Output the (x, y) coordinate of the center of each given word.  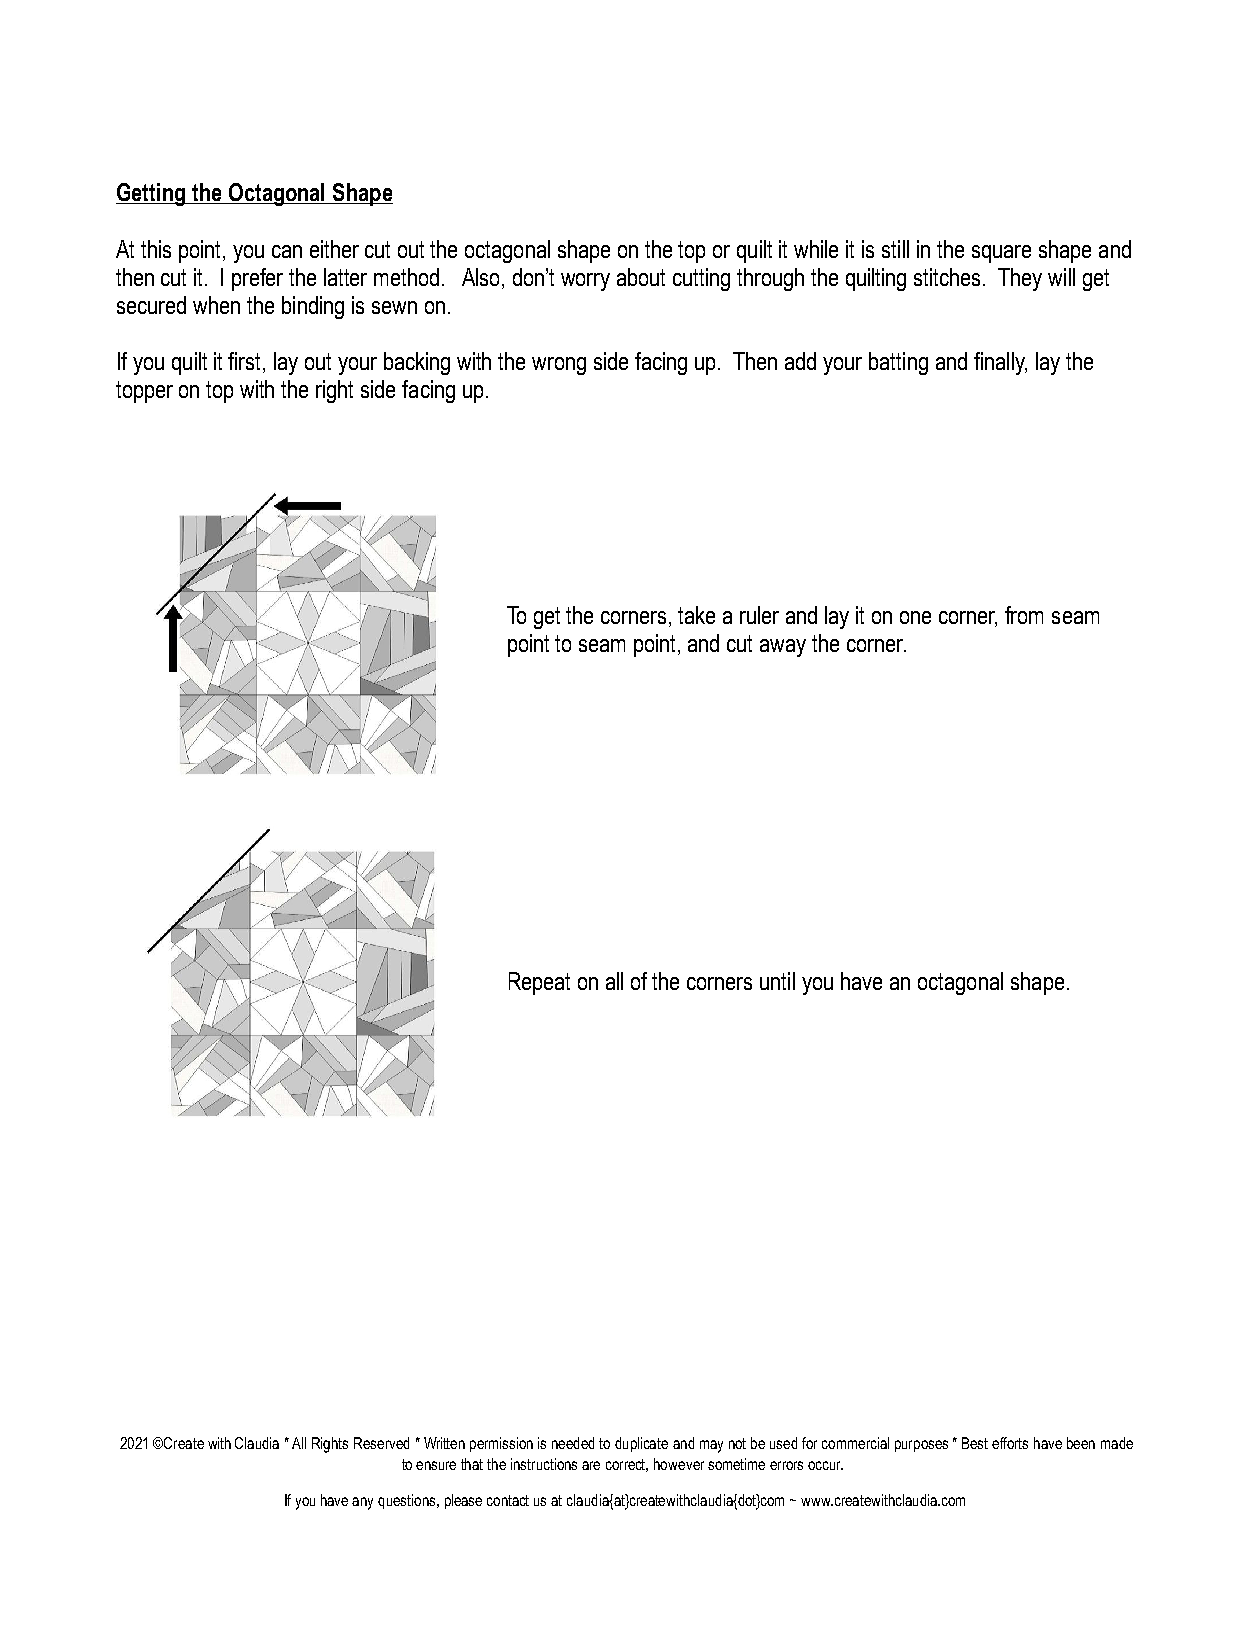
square (1001, 254)
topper (144, 392)
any (362, 1503)
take (696, 615)
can (287, 251)
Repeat (539, 983)
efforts (1010, 1443)
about (641, 277)
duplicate (641, 1444)
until (777, 981)
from (1024, 615)
